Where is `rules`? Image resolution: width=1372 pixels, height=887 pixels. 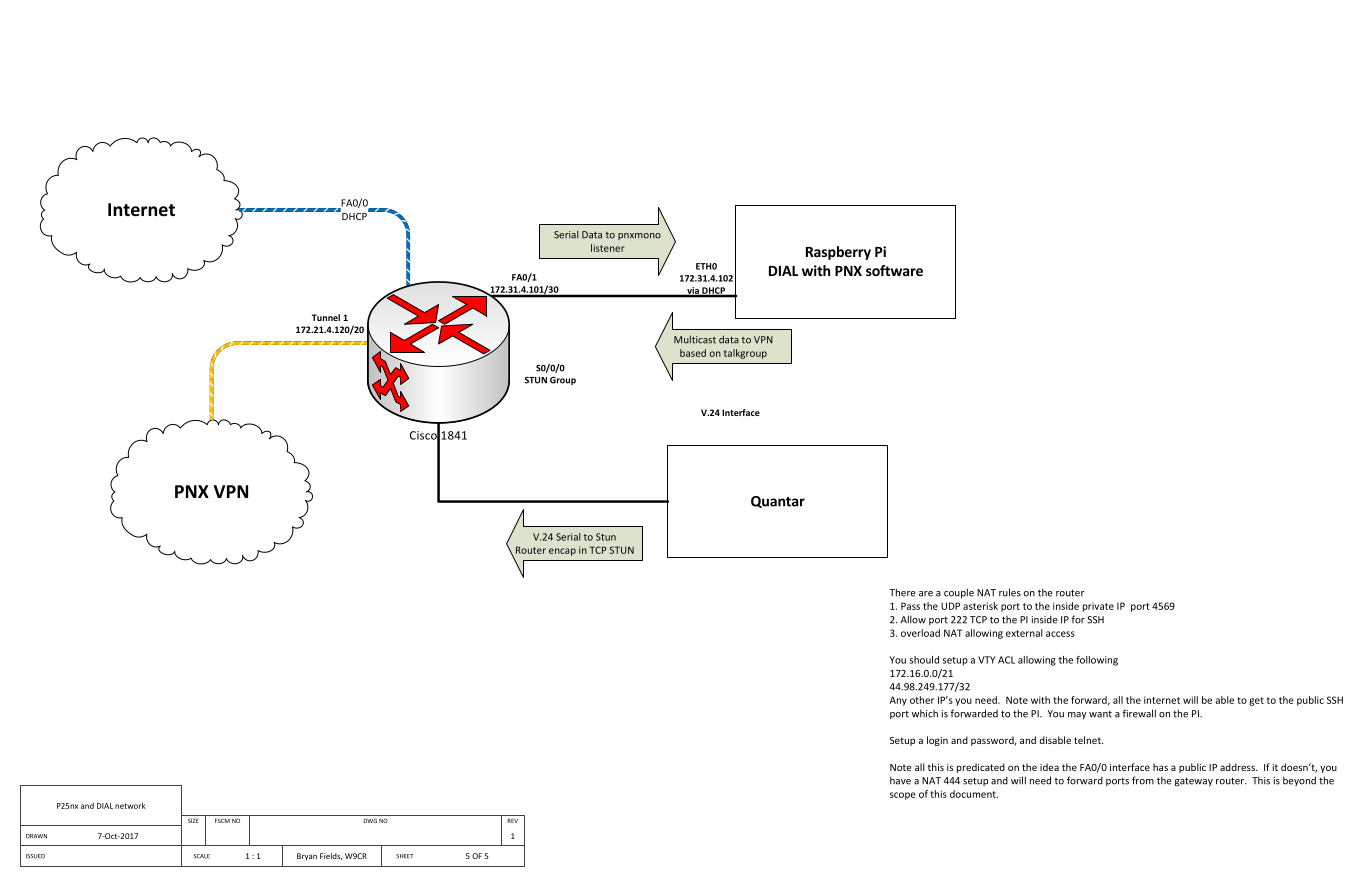
rules is located at coordinates (1010, 592).
